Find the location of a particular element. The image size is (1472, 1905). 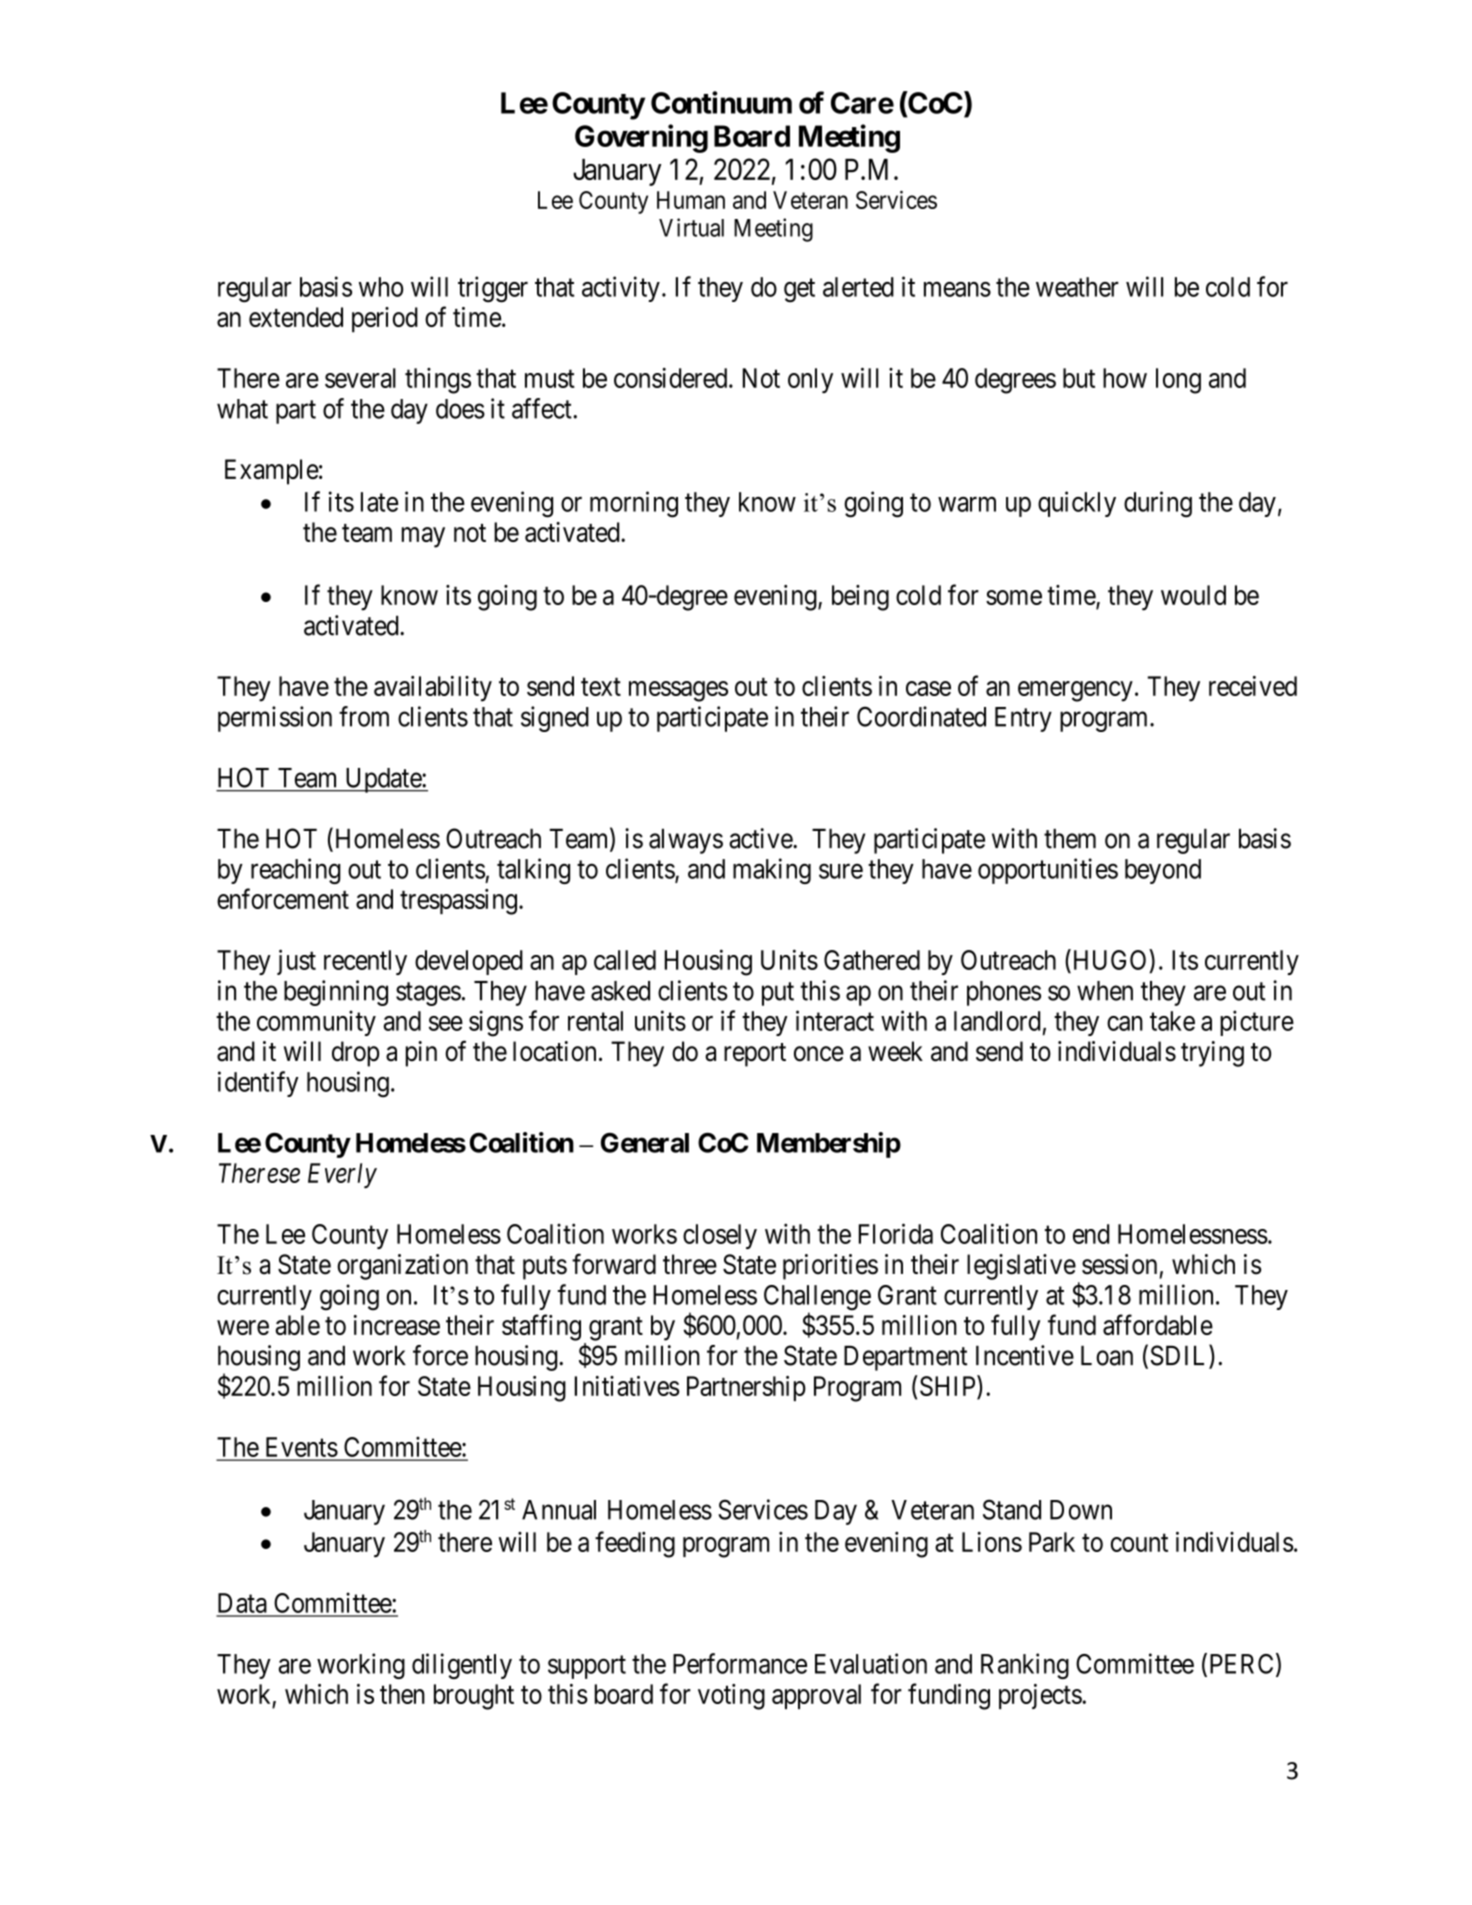

General is located at coordinates (645, 1143).
